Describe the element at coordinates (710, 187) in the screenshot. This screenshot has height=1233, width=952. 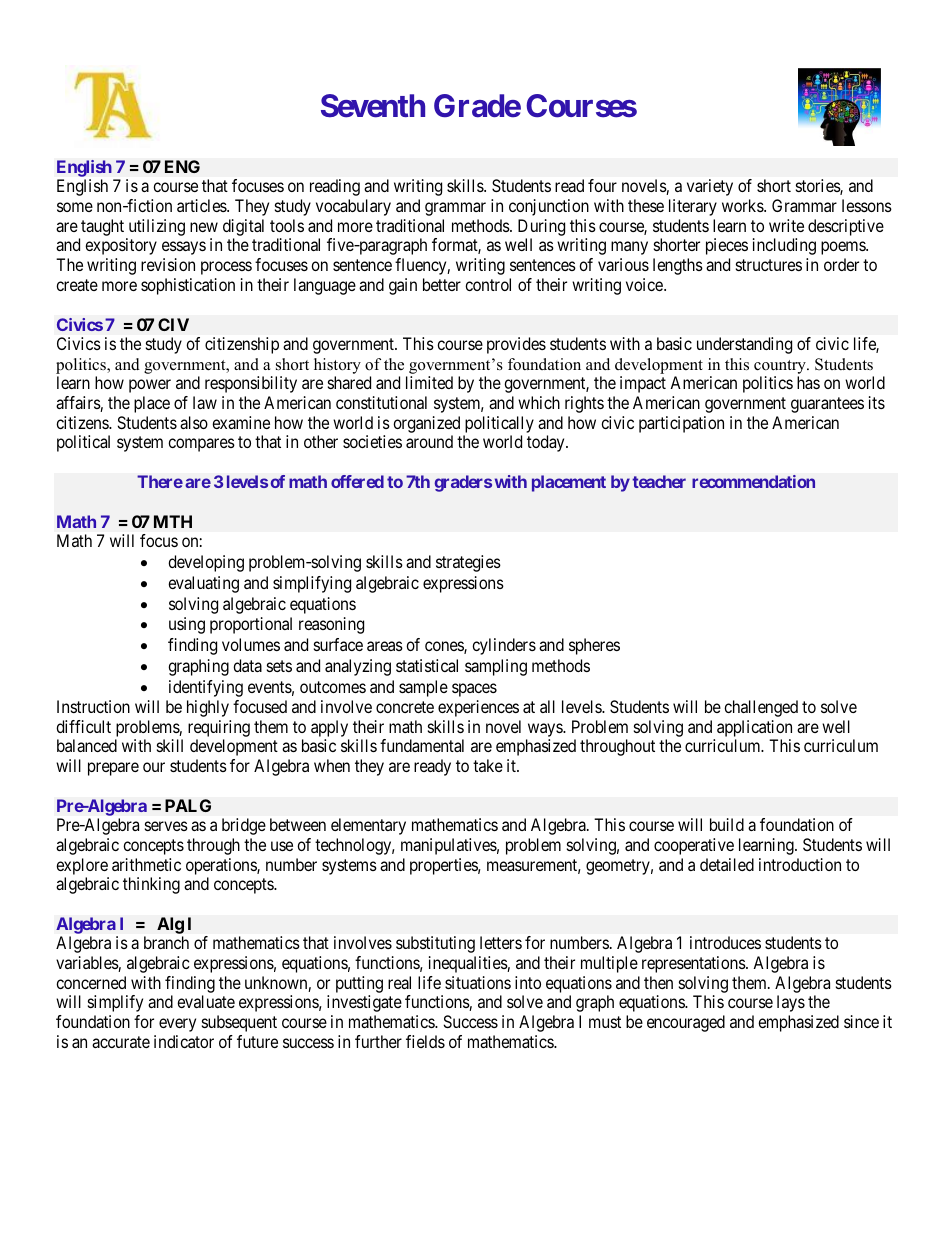
I see `variety` at that location.
